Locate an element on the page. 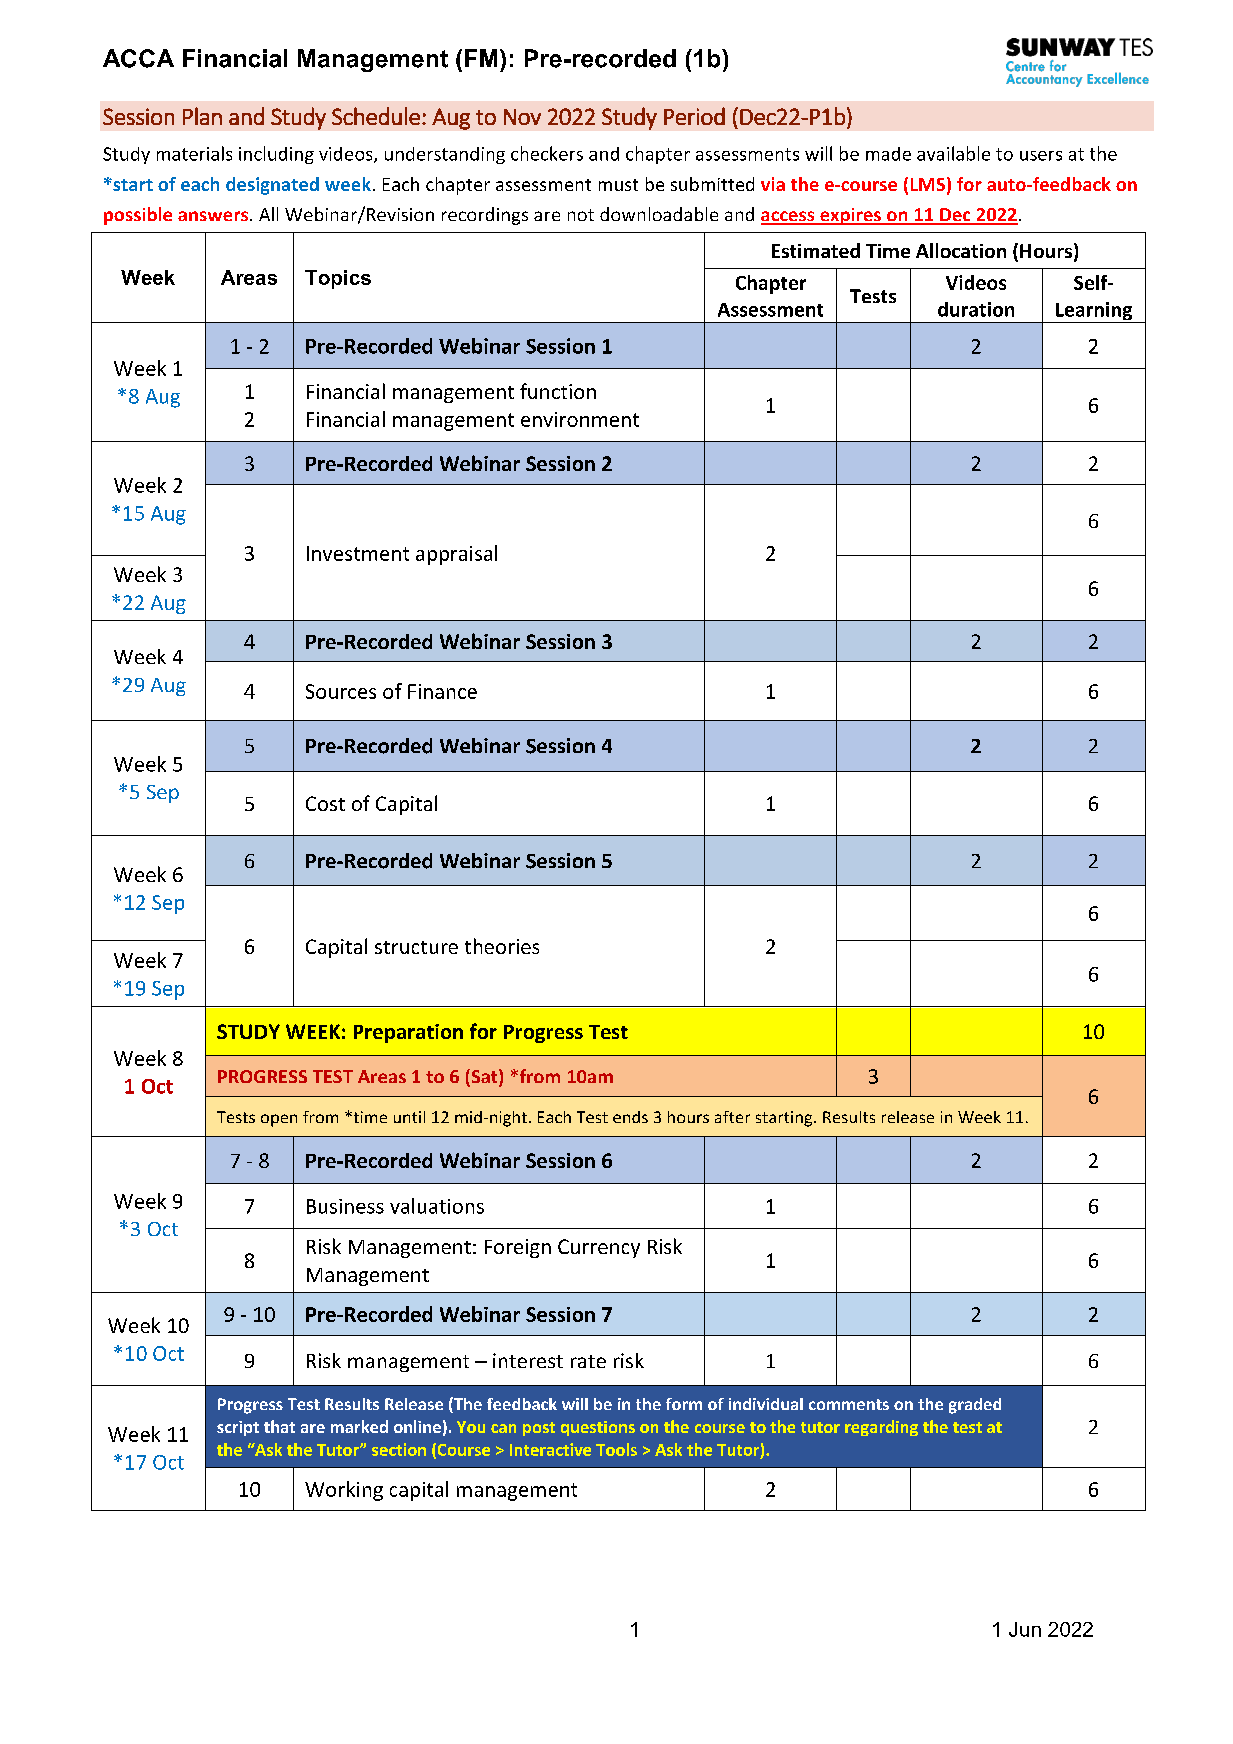 This document has height=1744, width=1233. available is located at coordinates (953, 153).
